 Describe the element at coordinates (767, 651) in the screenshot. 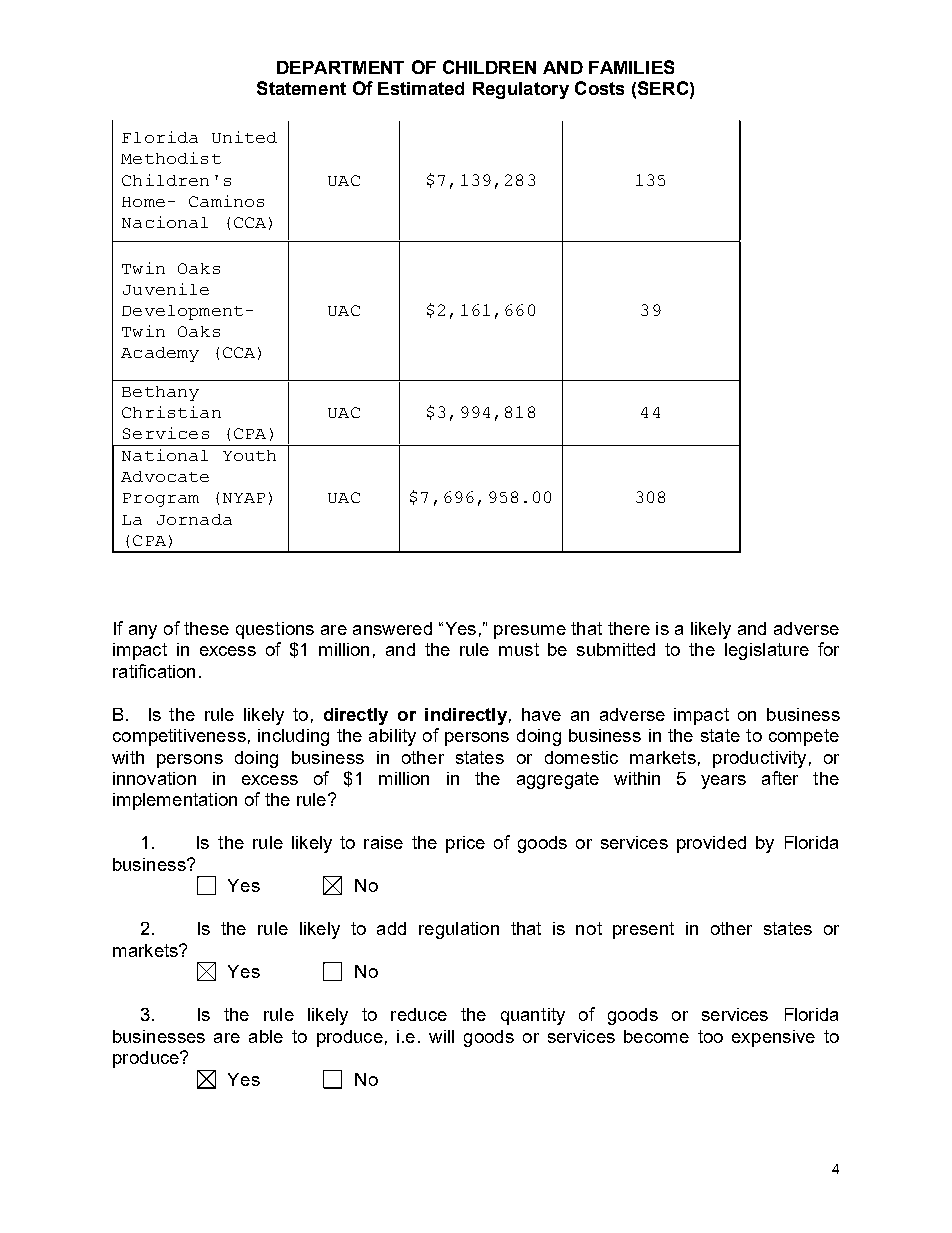

I see `legislature` at that location.
